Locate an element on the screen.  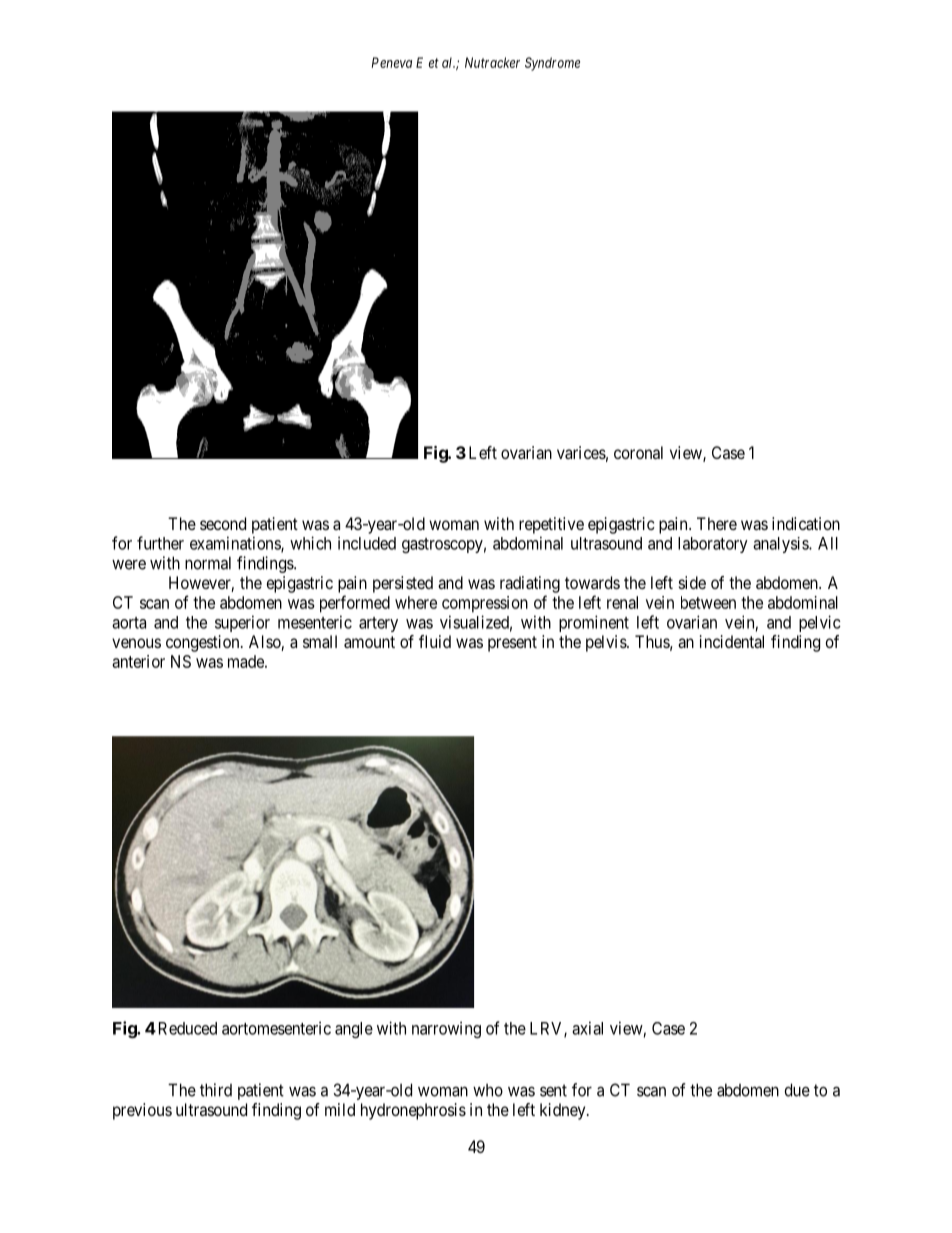
repetitive is located at coordinates (551, 525).
